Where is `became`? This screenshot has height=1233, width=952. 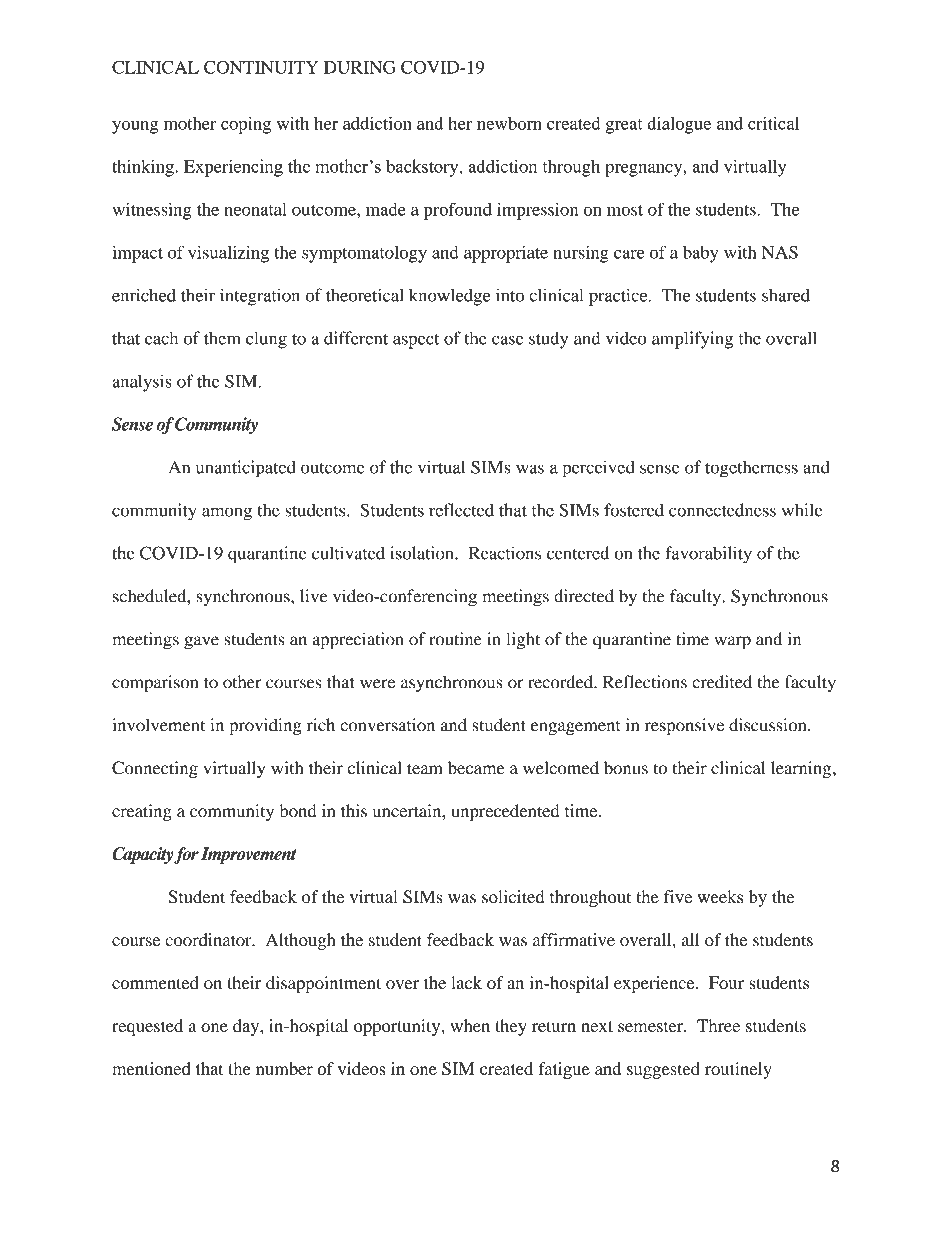
became is located at coordinates (476, 768).
